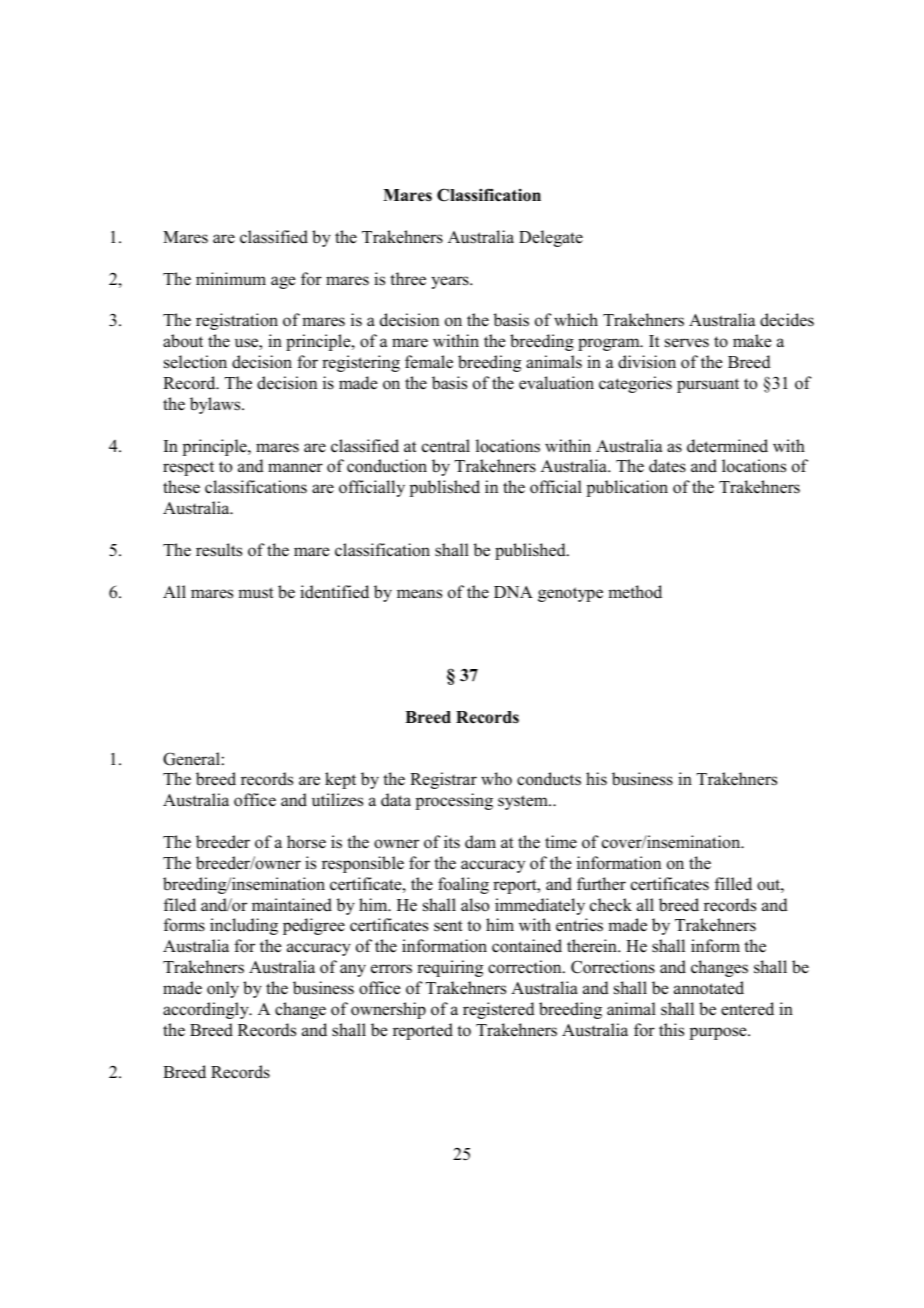 The width and height of the screenshot is (924, 1308). I want to click on minimum, so click(231, 279).
